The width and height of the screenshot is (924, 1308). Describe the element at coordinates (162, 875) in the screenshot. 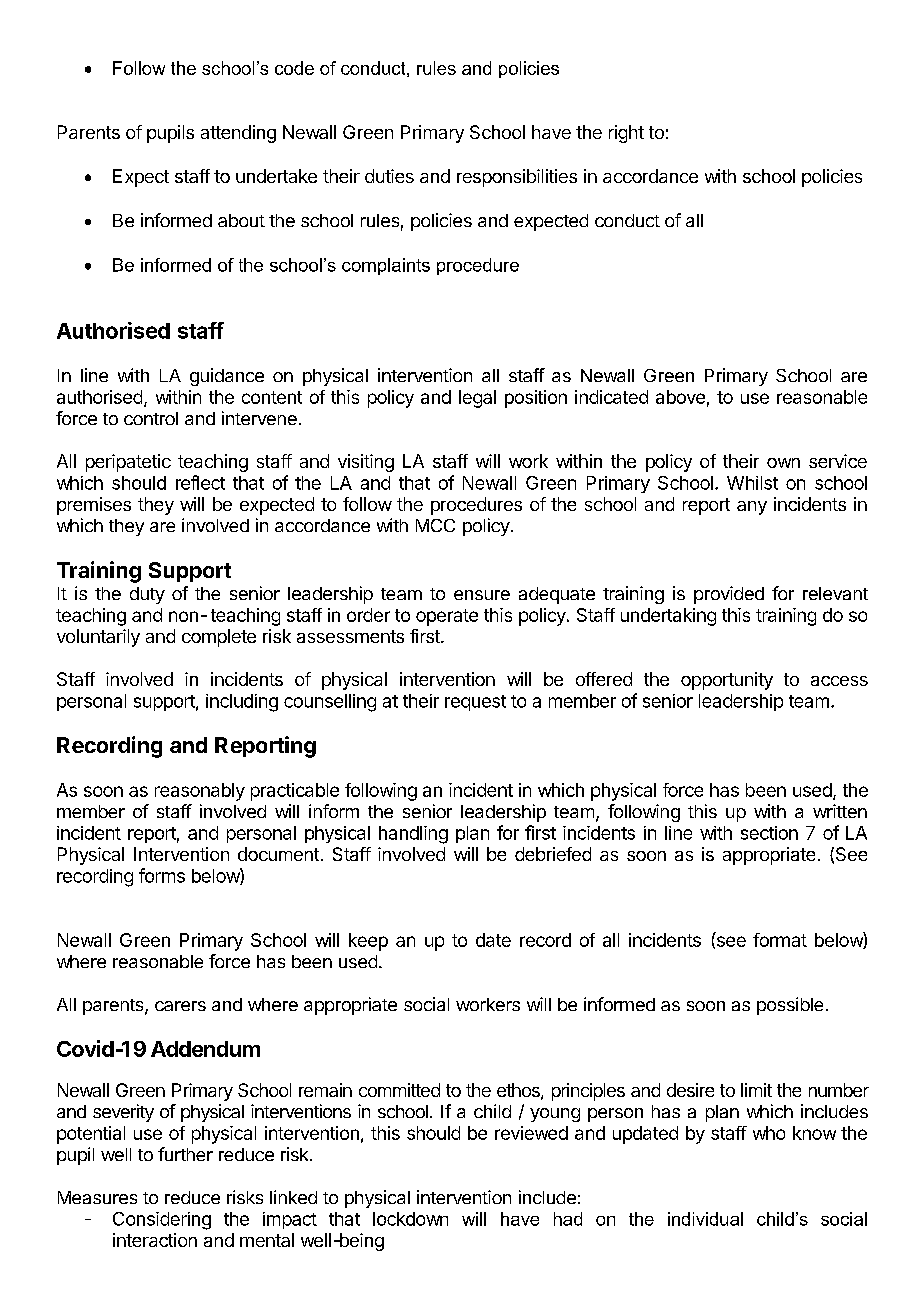

I see `forms` at that location.
